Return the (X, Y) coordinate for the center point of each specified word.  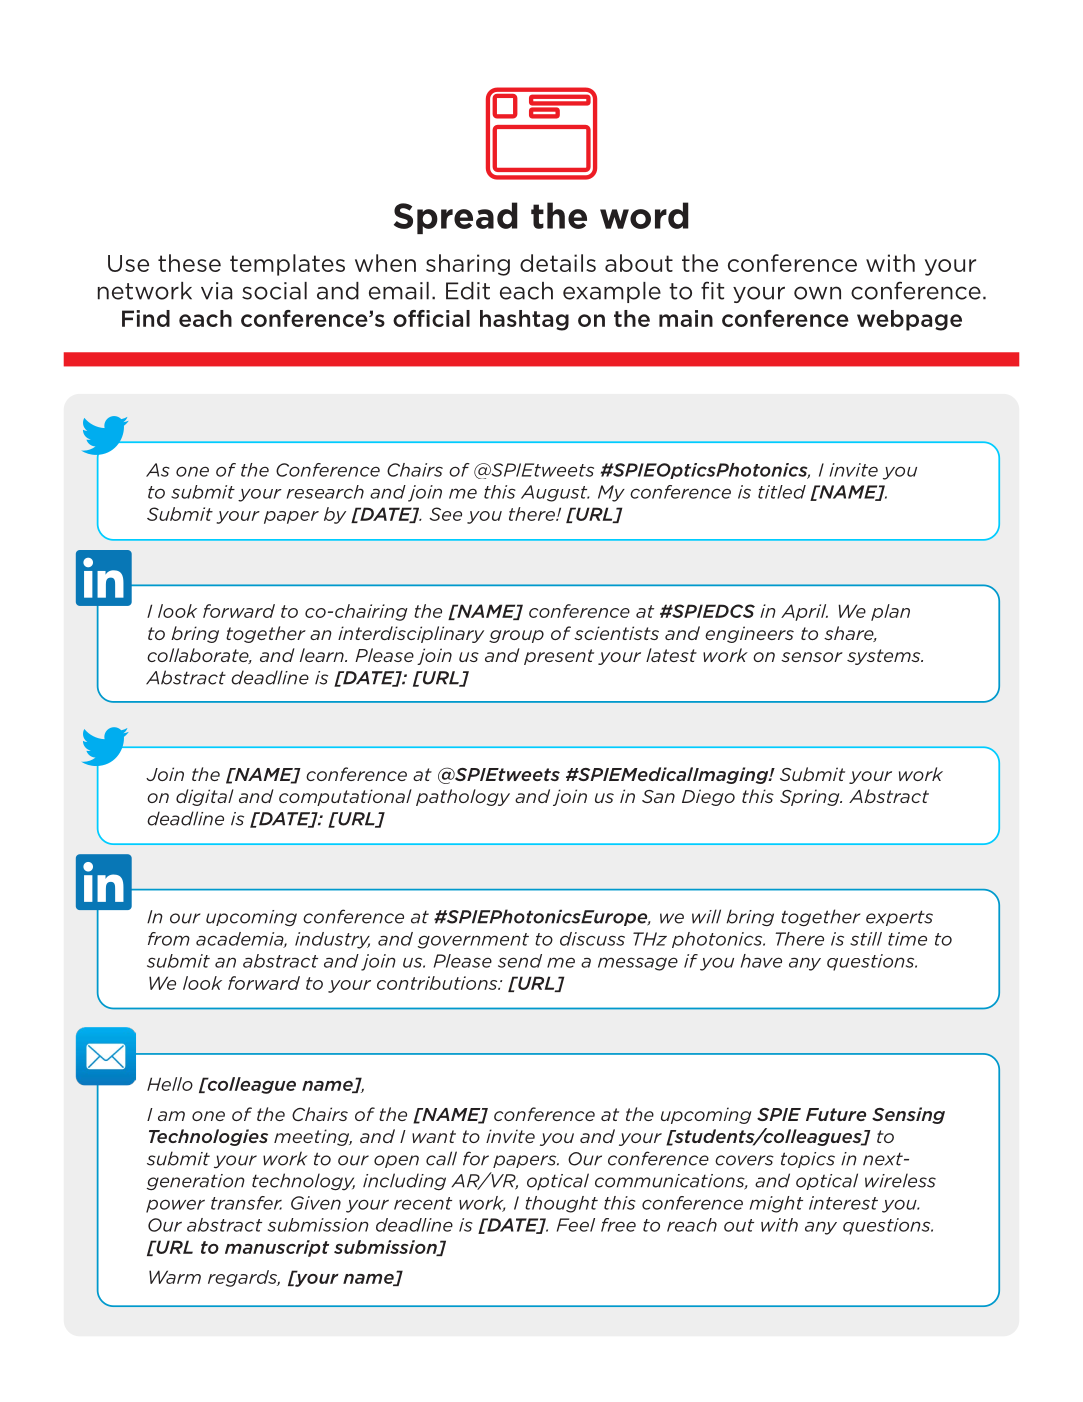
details (558, 263)
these (189, 263)
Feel (576, 1225)
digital (205, 797)
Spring (811, 797)
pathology (463, 797)
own (817, 293)
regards (244, 1278)
